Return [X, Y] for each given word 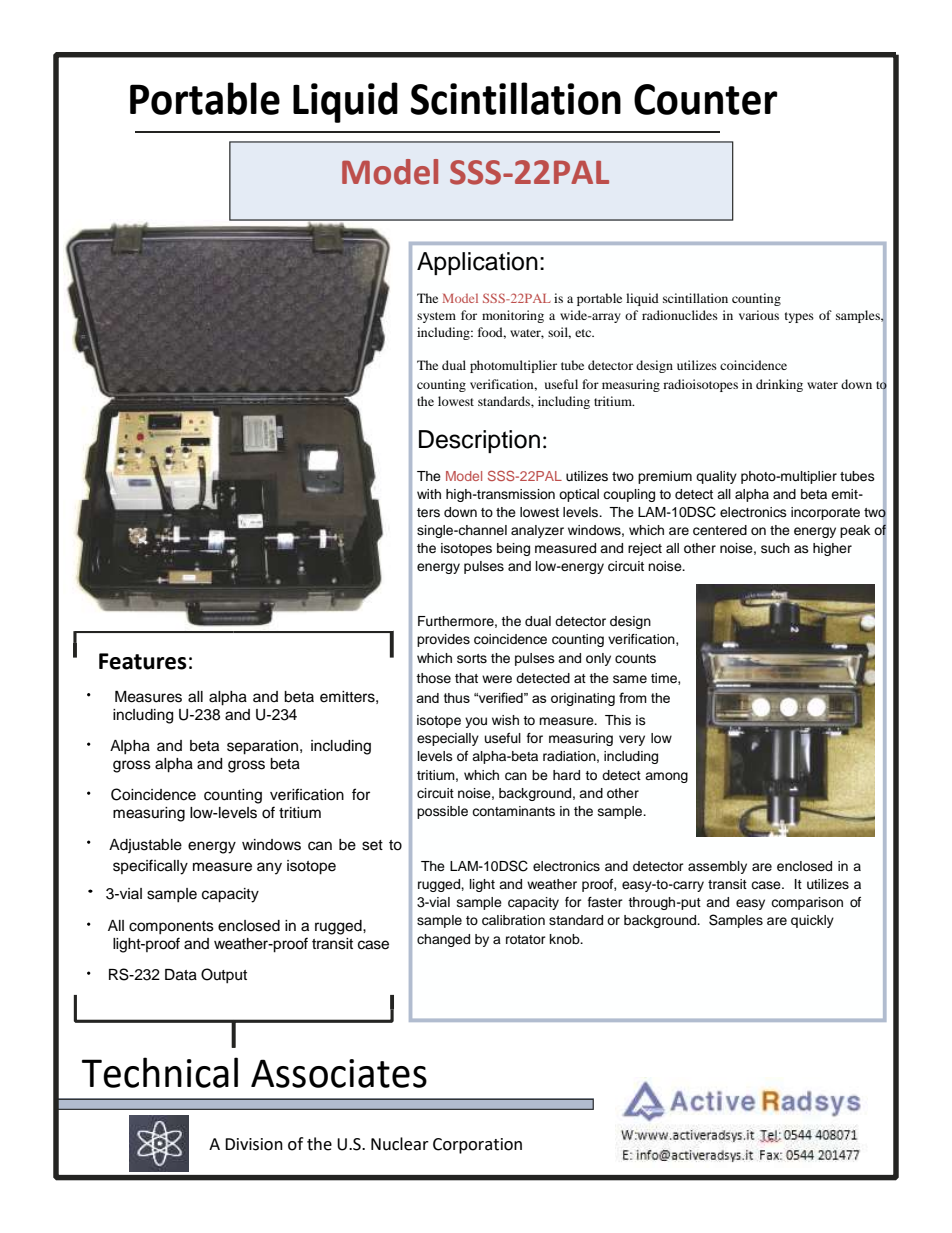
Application [477, 263]
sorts [472, 658]
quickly [812, 921]
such [775, 548]
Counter [705, 99]
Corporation [477, 1146]
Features [143, 661]
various [759, 315]
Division [254, 1144]
